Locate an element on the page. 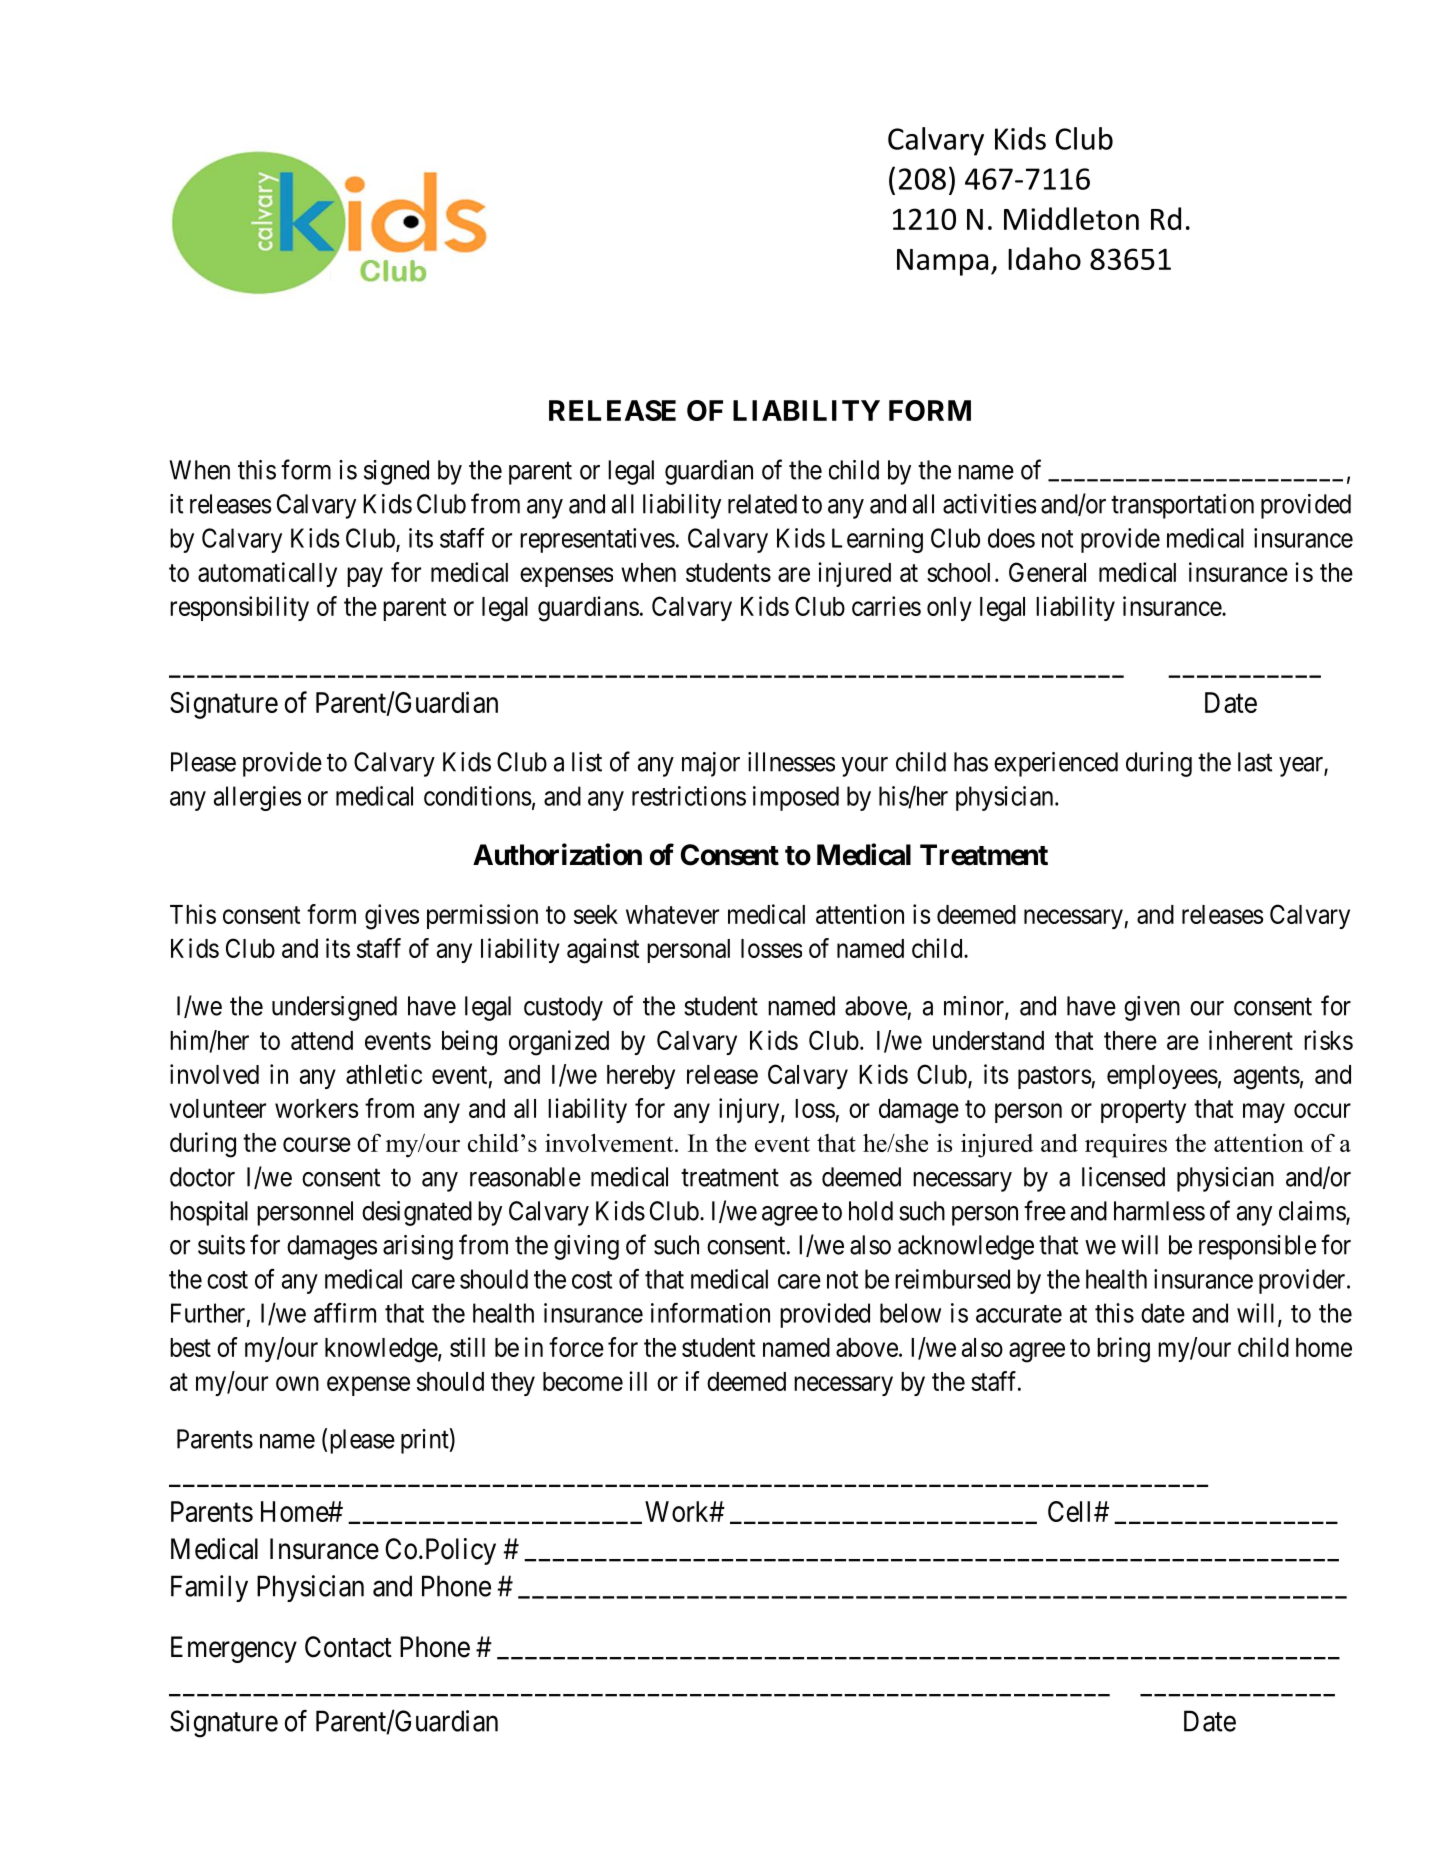 The height and width of the page is (1858, 1436). affirm is located at coordinates (345, 1312).
